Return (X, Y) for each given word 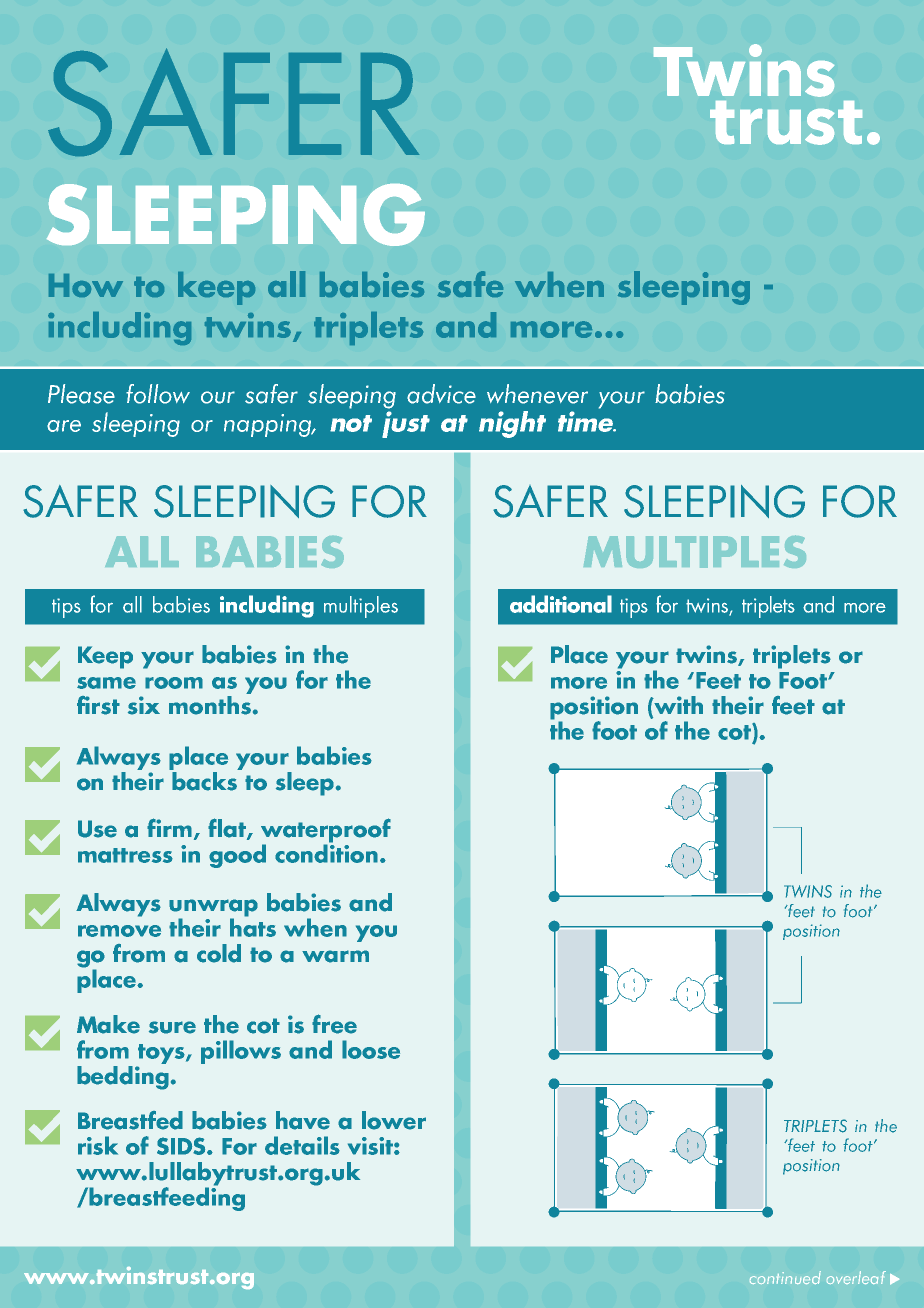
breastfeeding (167, 1198)
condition (326, 852)
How (86, 285)
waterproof (326, 831)
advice (441, 394)
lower (394, 1120)
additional (561, 604)
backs (205, 780)
